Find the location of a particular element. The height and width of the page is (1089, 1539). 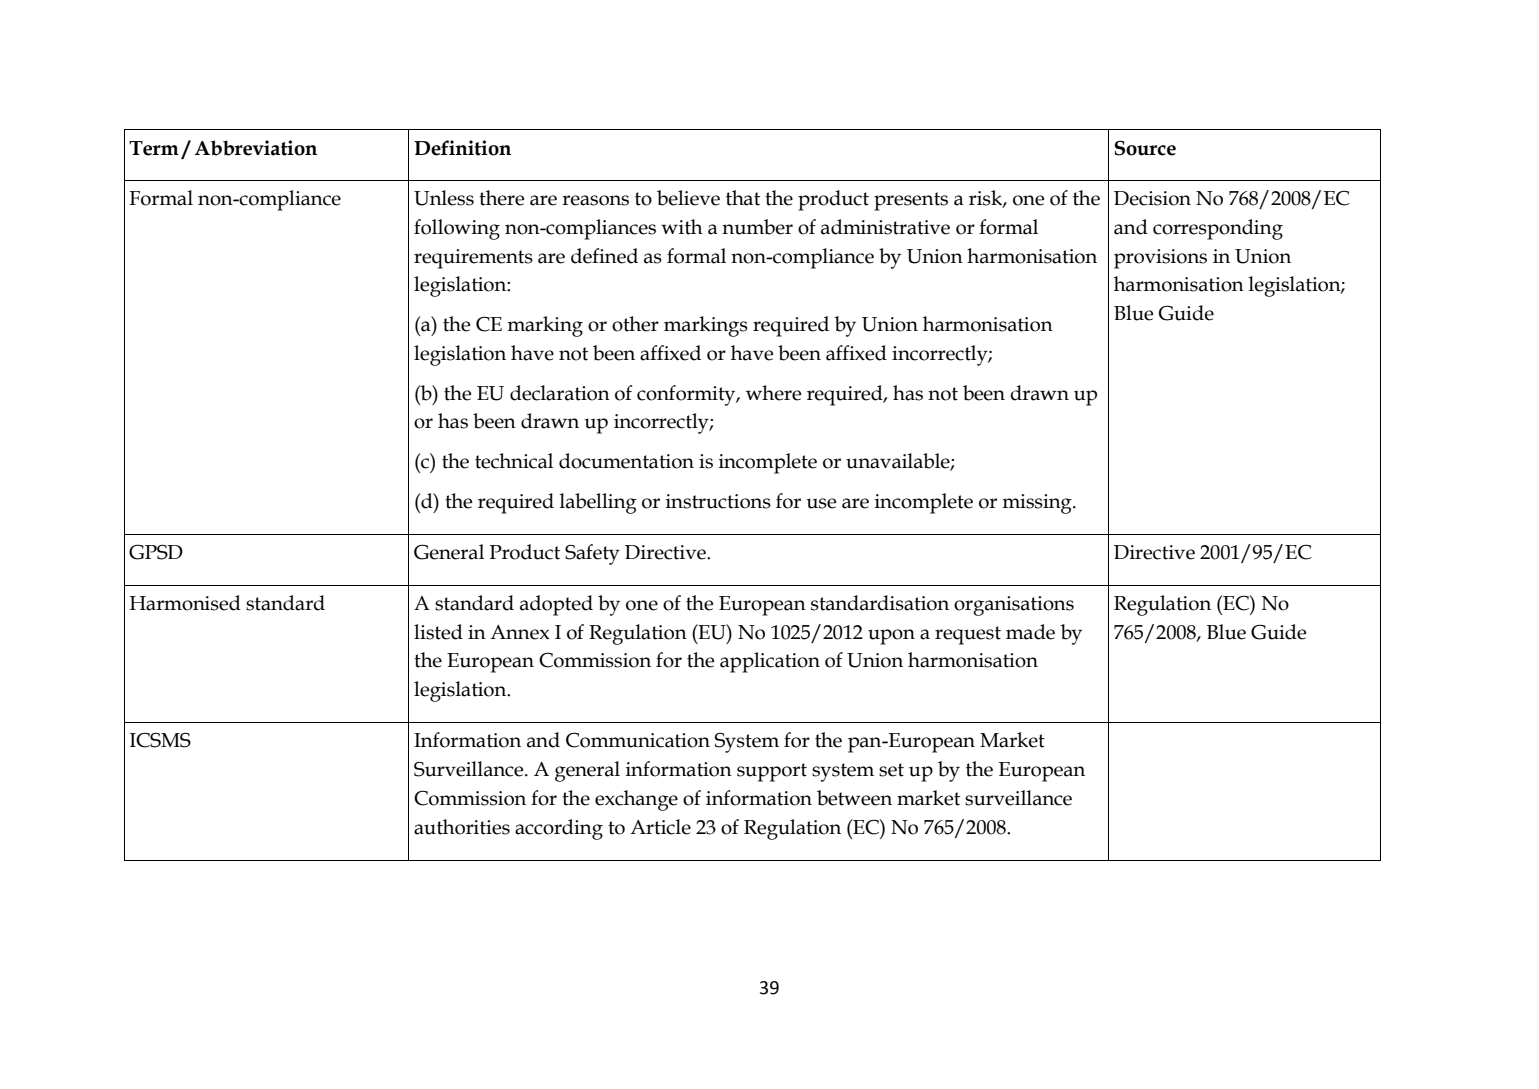

authorities is located at coordinates (462, 827).
